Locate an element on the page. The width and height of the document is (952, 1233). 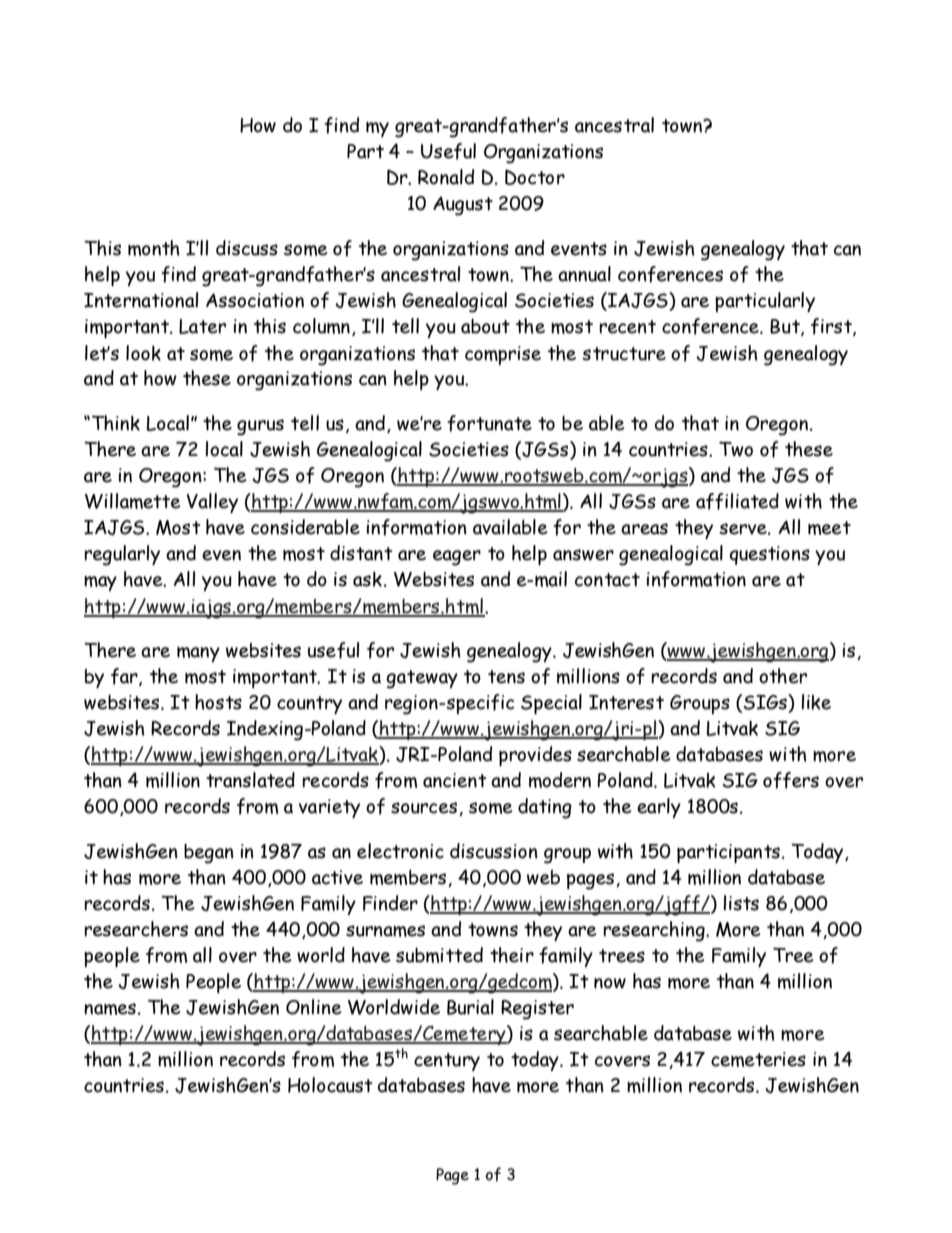
hosts is located at coordinates (218, 702).
